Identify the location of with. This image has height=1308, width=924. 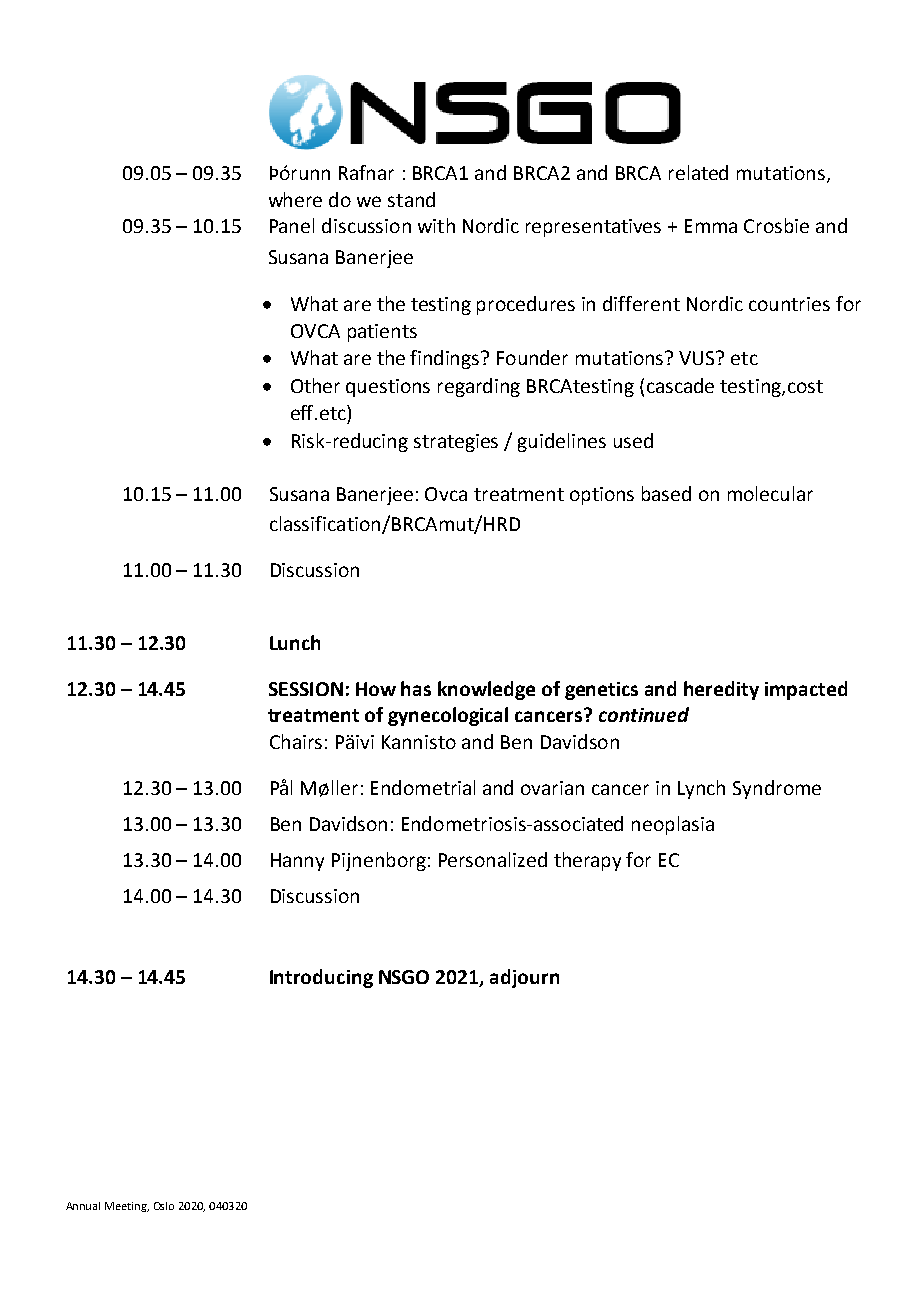
(436, 225).
